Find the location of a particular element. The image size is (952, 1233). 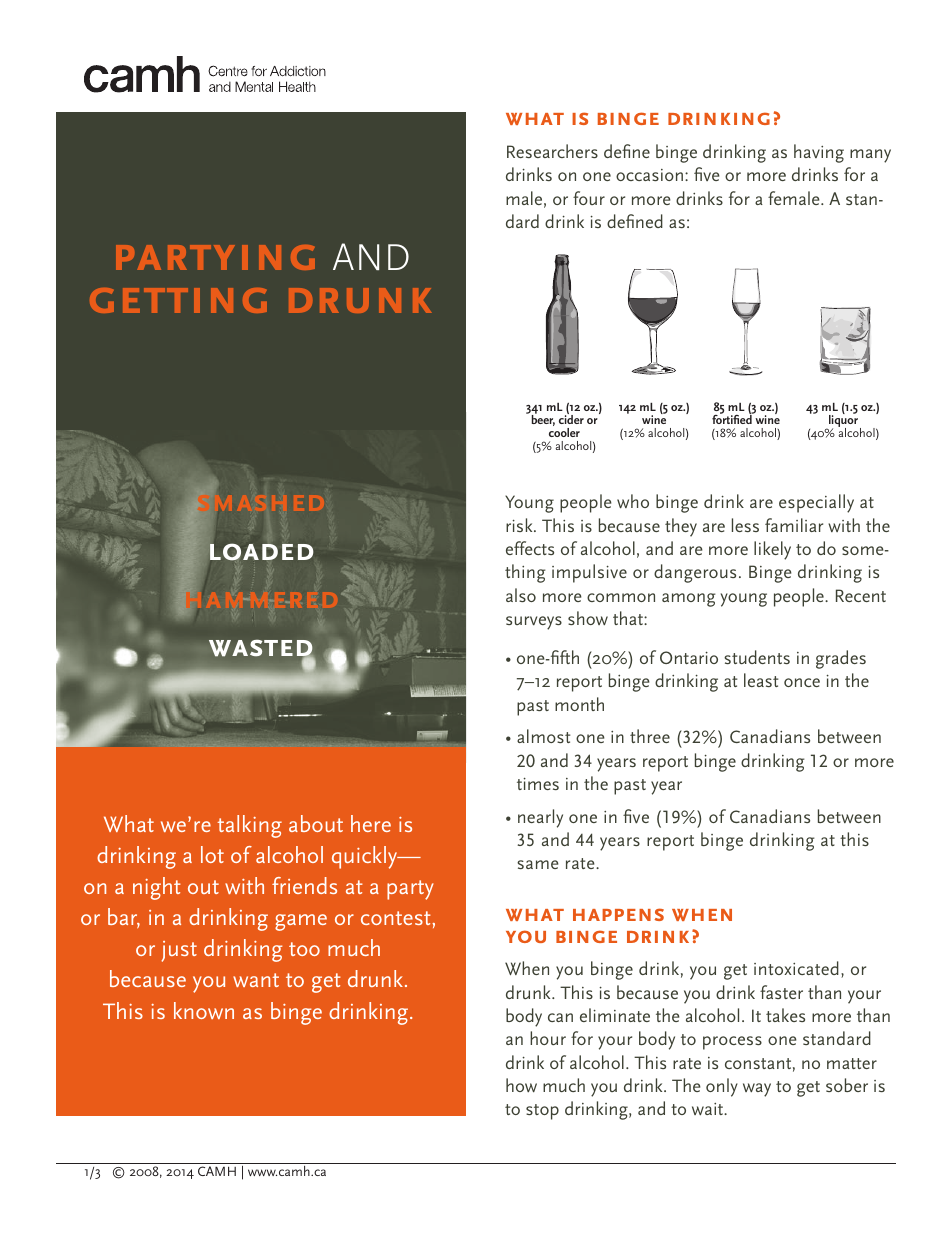

having is located at coordinates (819, 153).
